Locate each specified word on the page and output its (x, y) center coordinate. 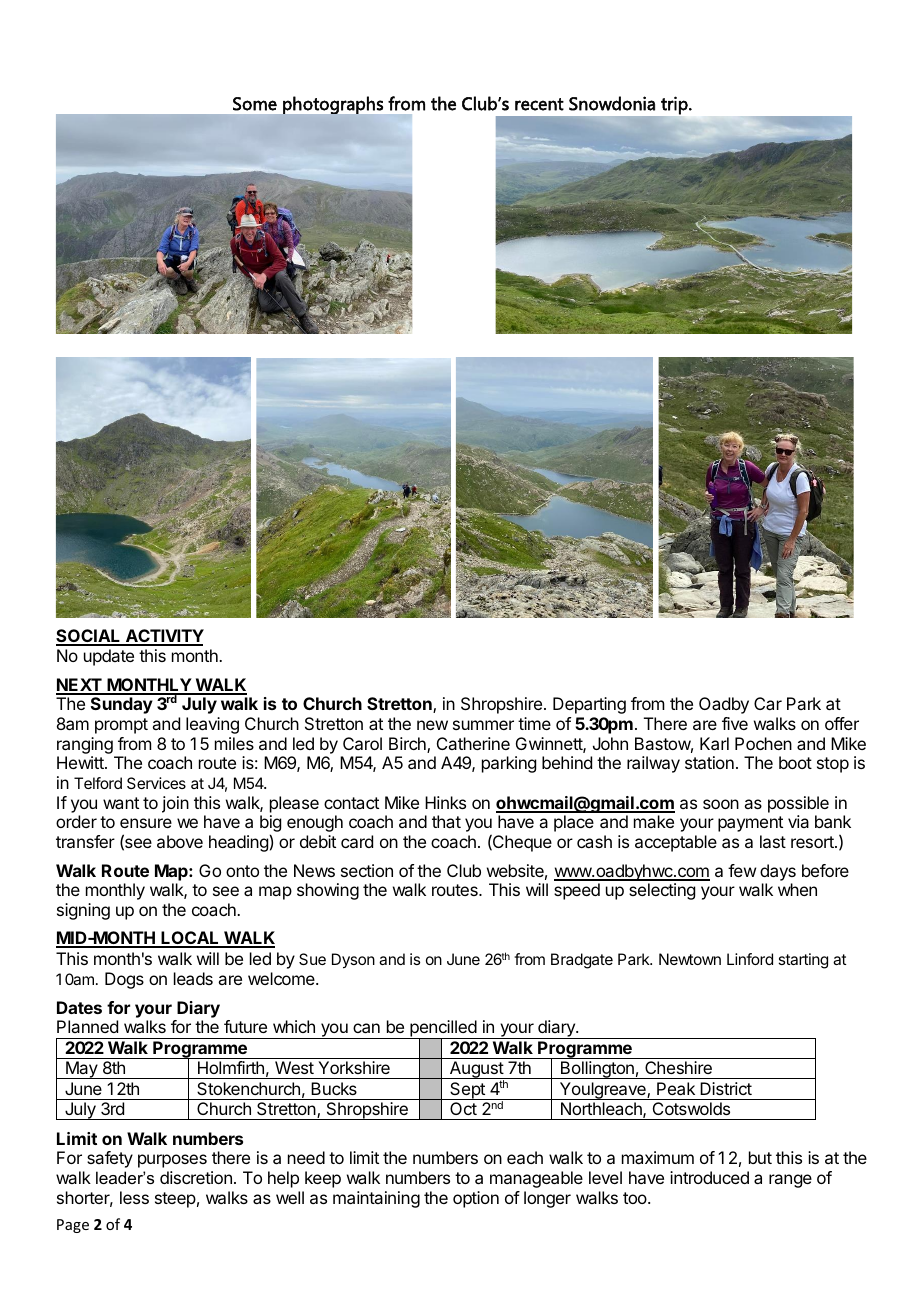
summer (483, 725)
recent (539, 104)
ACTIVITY (163, 637)
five (735, 723)
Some (255, 104)
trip (674, 106)
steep (175, 1200)
